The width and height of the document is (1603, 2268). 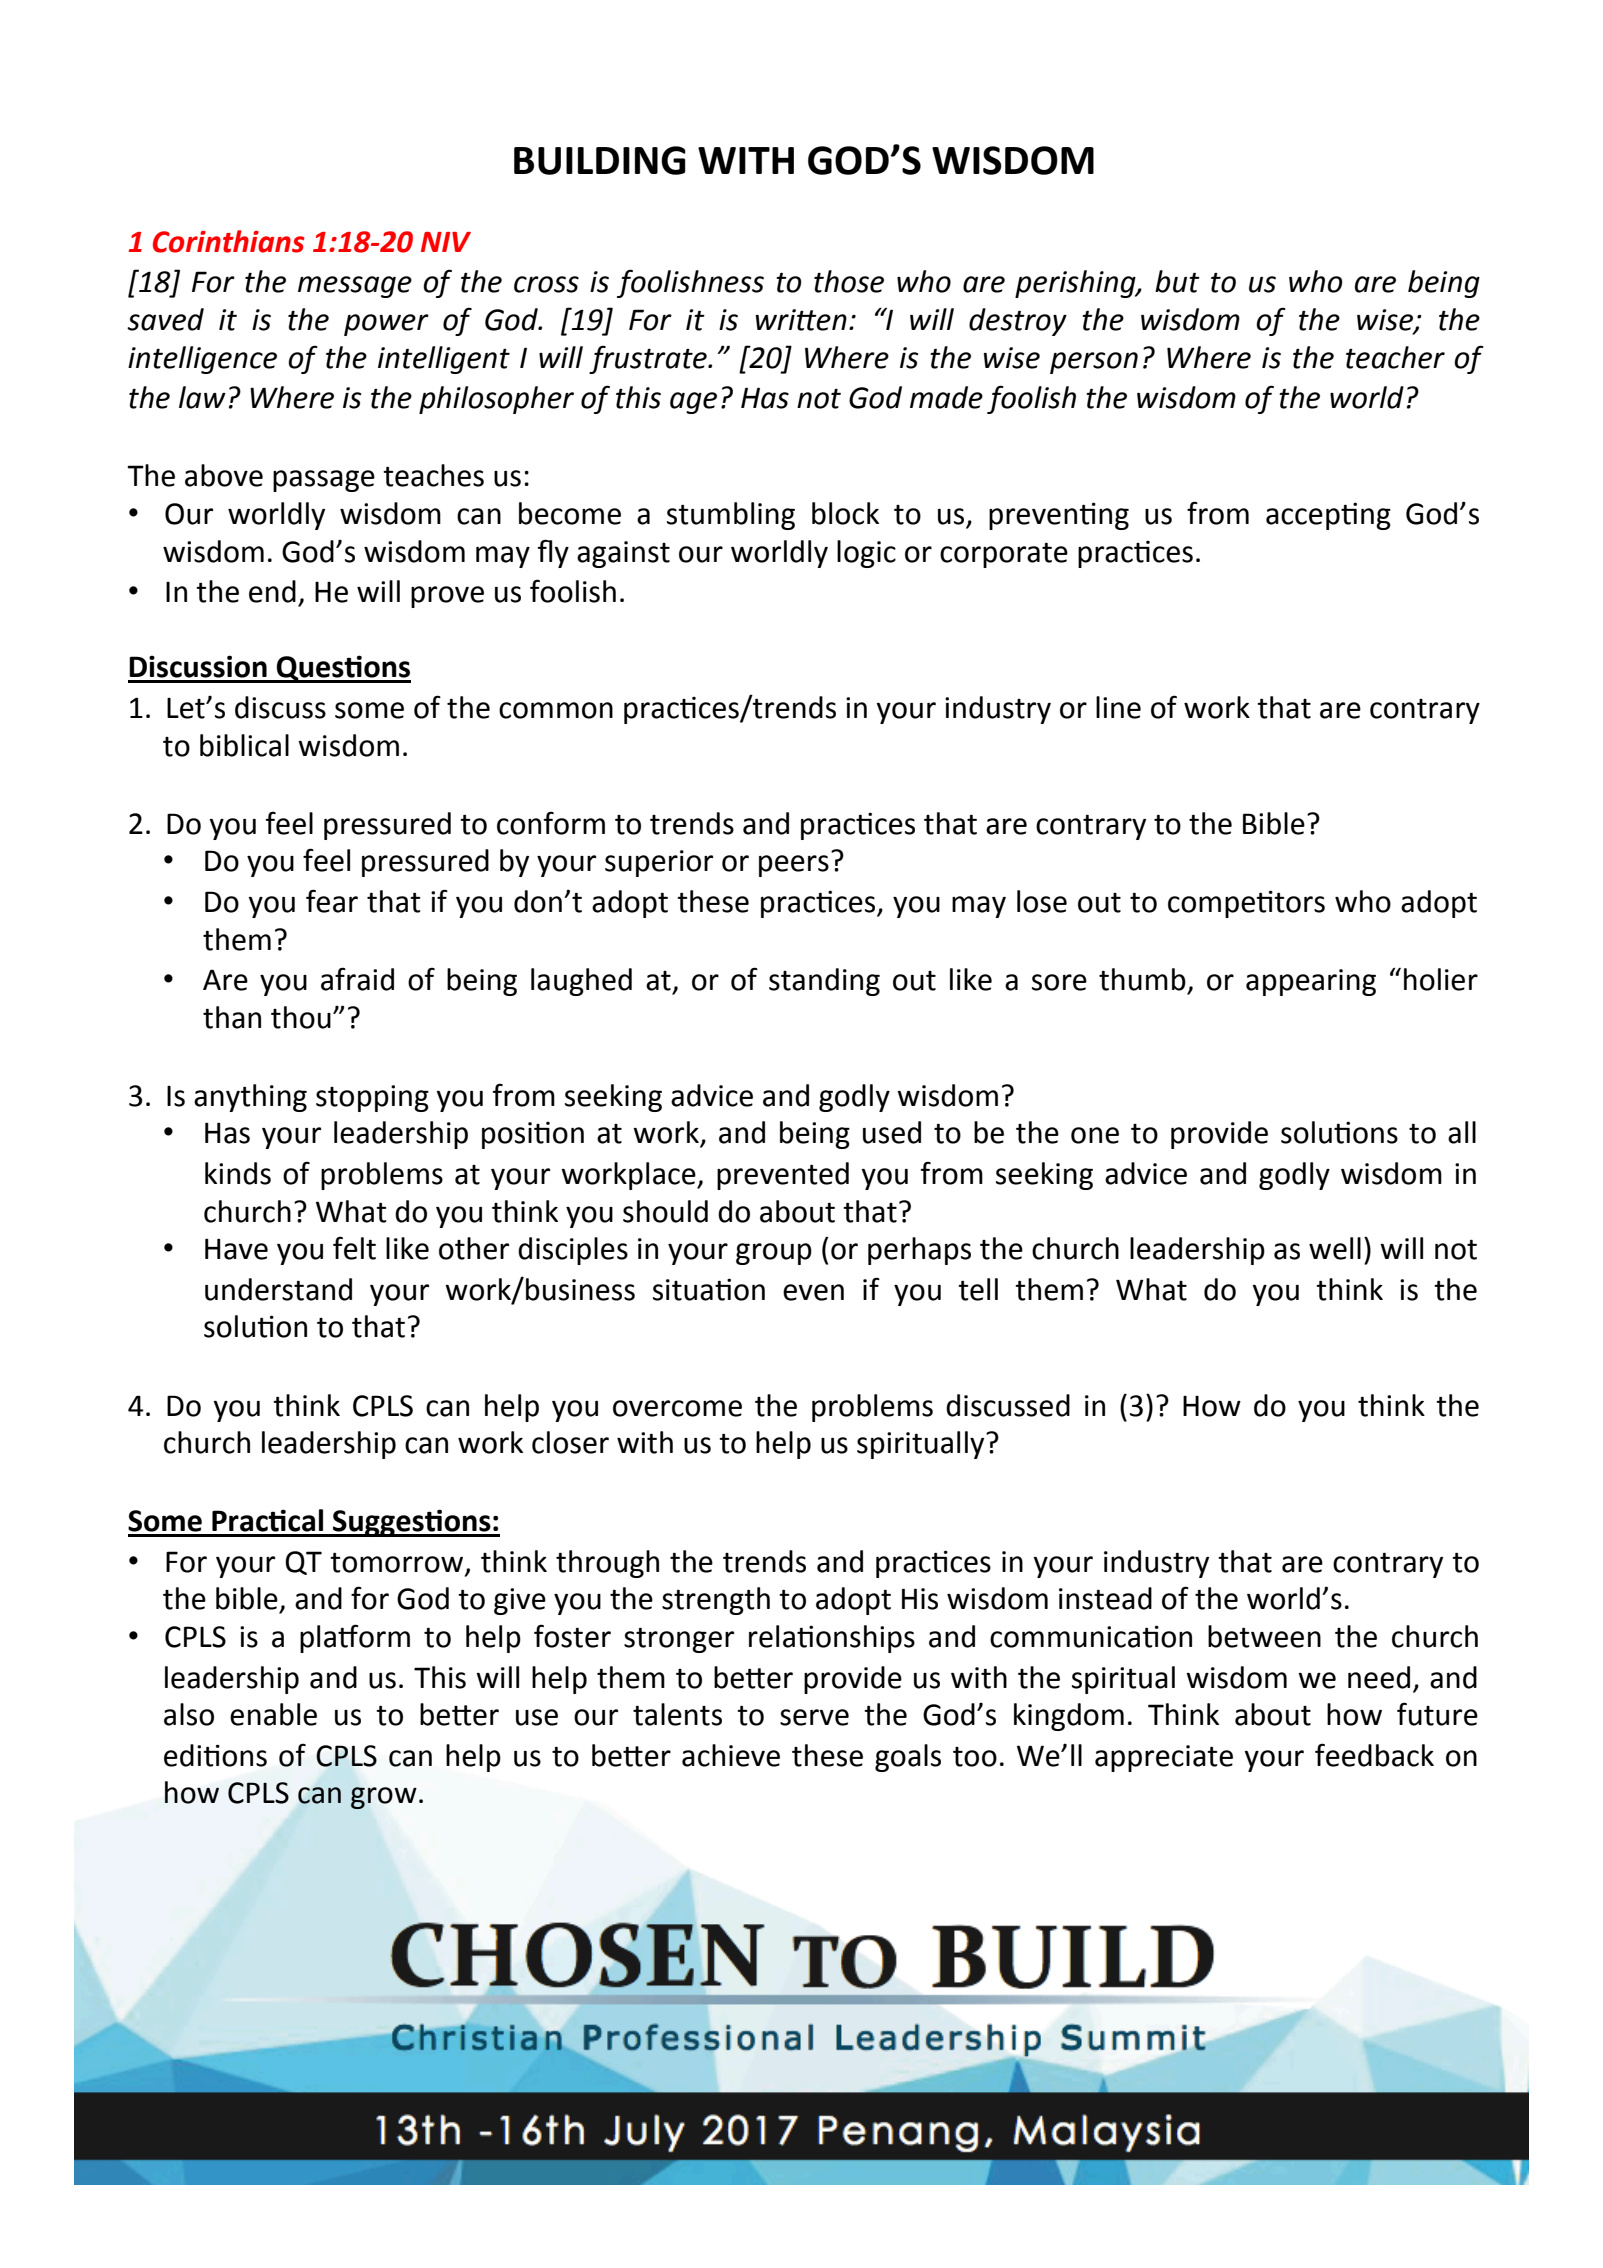 What do you see at coordinates (824, 982) in the document?
I see `standing` at bounding box center [824, 982].
